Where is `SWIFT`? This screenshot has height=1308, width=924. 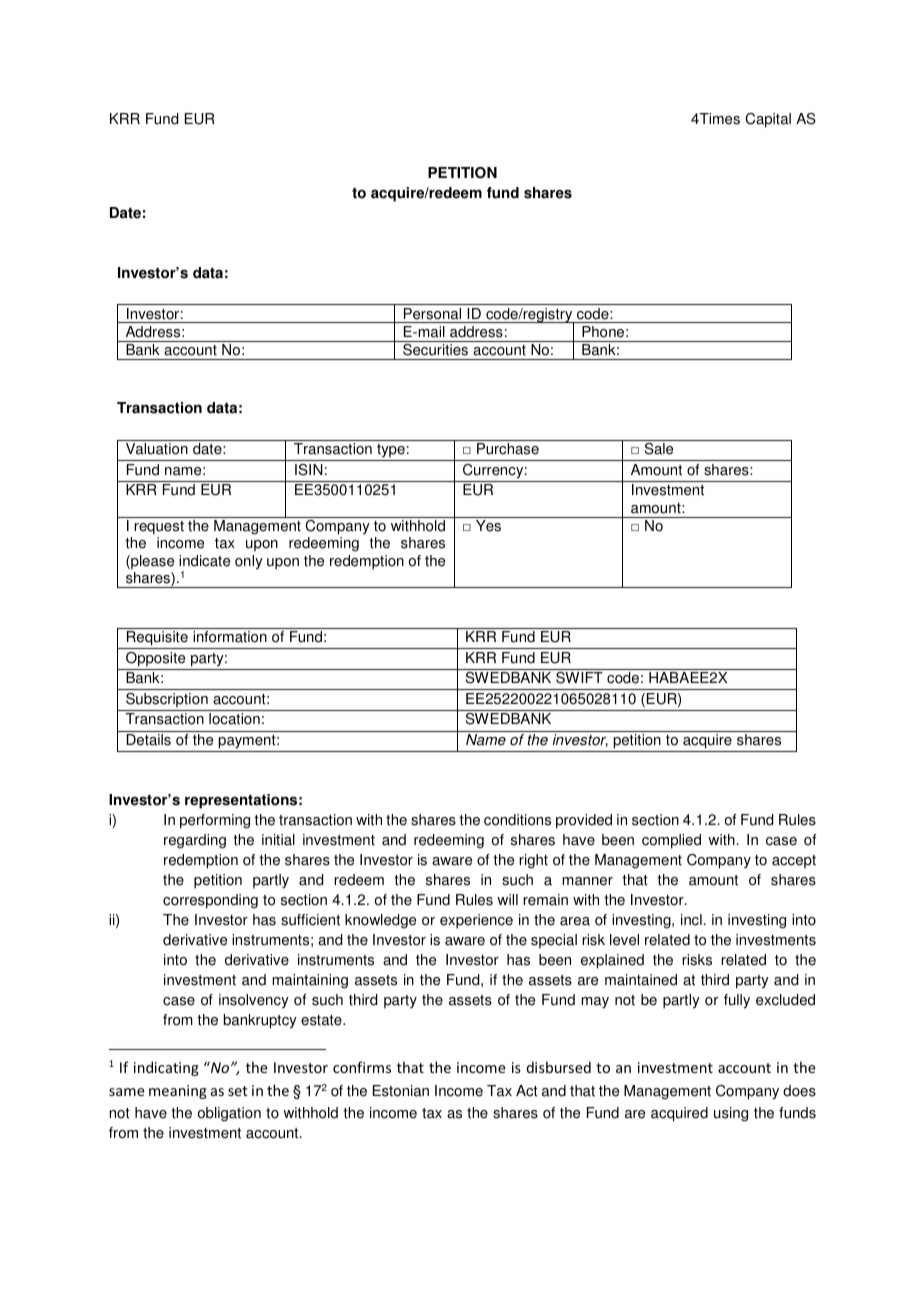
SWIFT is located at coordinates (579, 678).
